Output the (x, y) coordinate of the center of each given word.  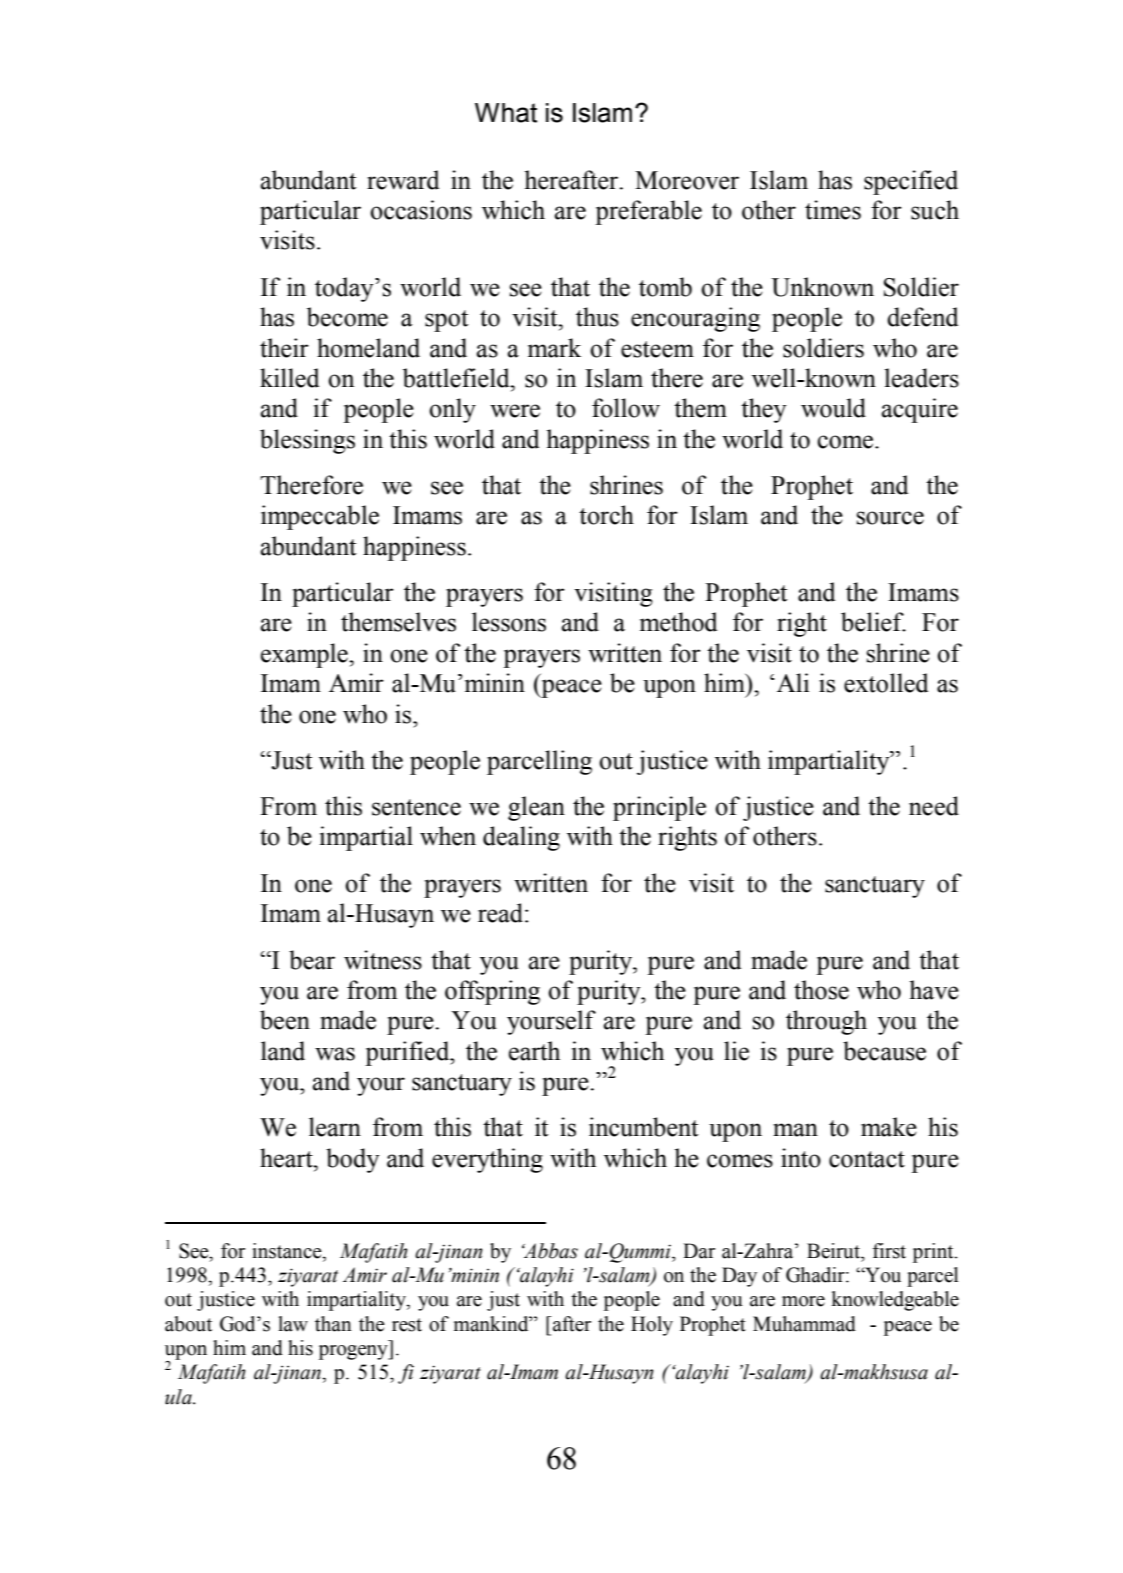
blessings (307, 441)
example (305, 655)
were (515, 411)
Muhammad (804, 1324)
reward (403, 180)
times (833, 210)
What (506, 113)
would (833, 408)
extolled (886, 683)
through (826, 1022)
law (293, 1324)
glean (536, 808)
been (285, 1020)
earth (534, 1051)
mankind (492, 1324)
